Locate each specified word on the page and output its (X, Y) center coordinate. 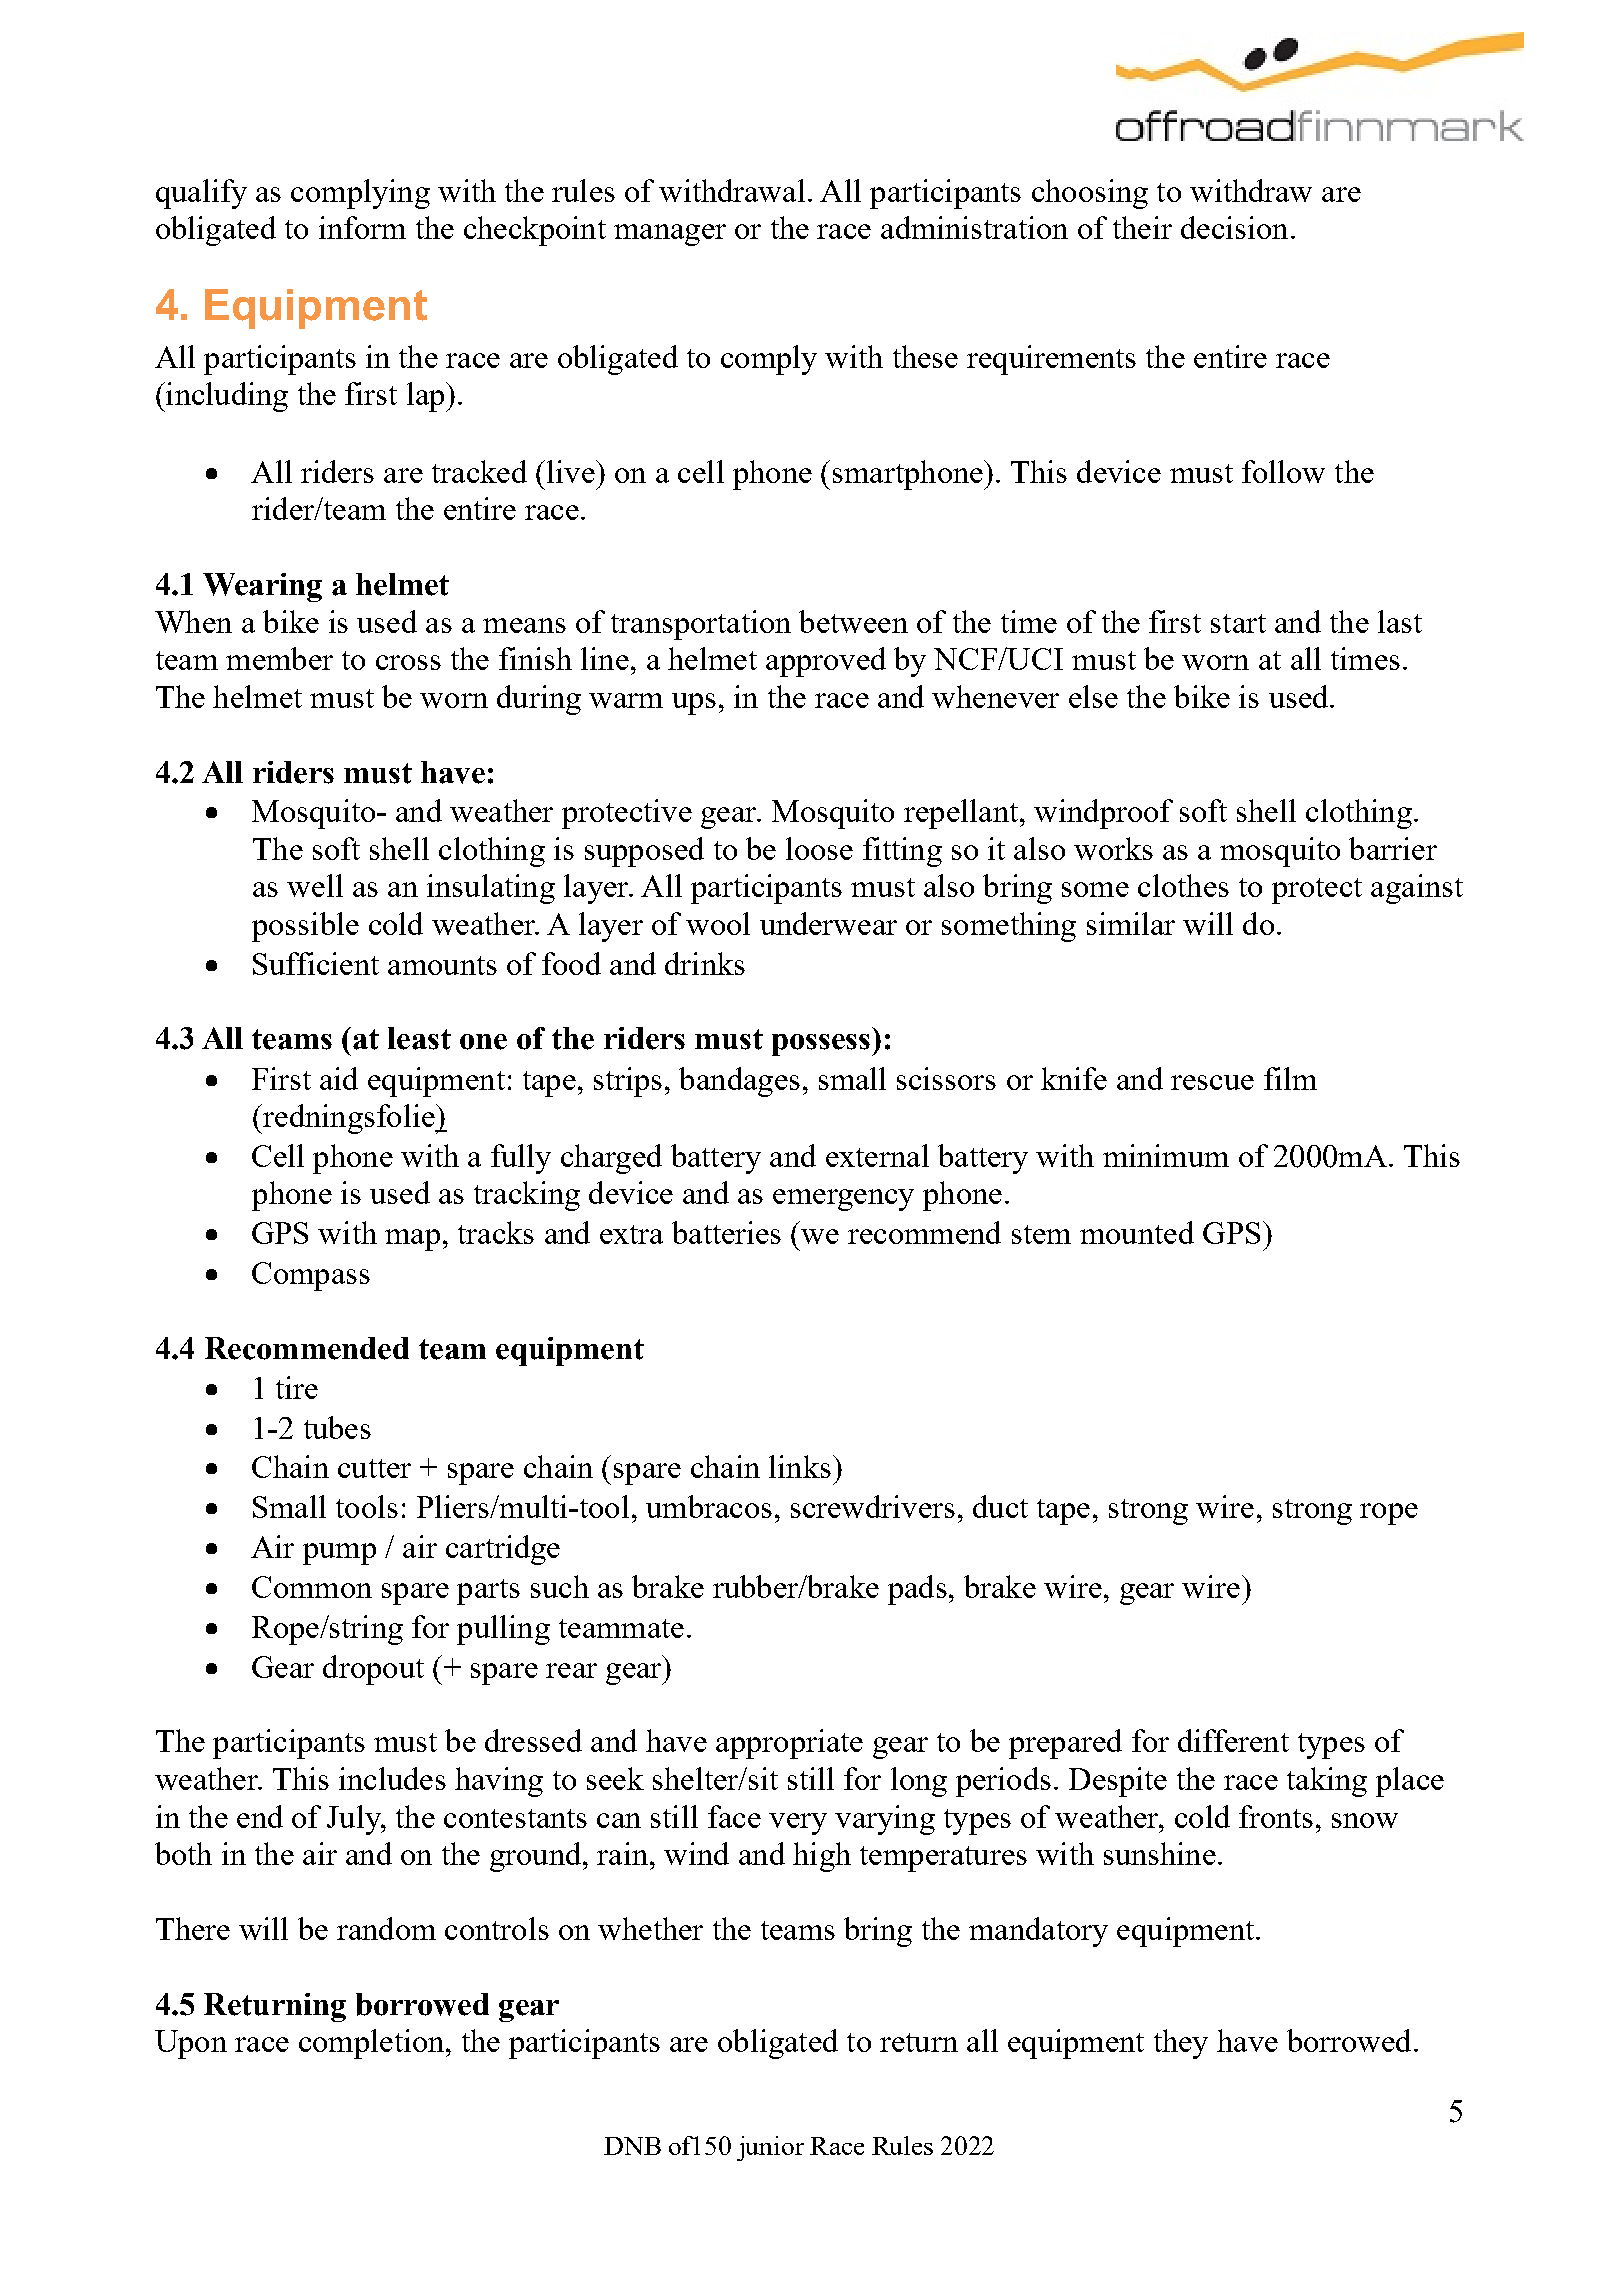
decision (1234, 227)
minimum (1166, 1155)
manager (670, 235)
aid (339, 1078)
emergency (843, 1200)
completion (373, 2044)
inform (362, 227)
